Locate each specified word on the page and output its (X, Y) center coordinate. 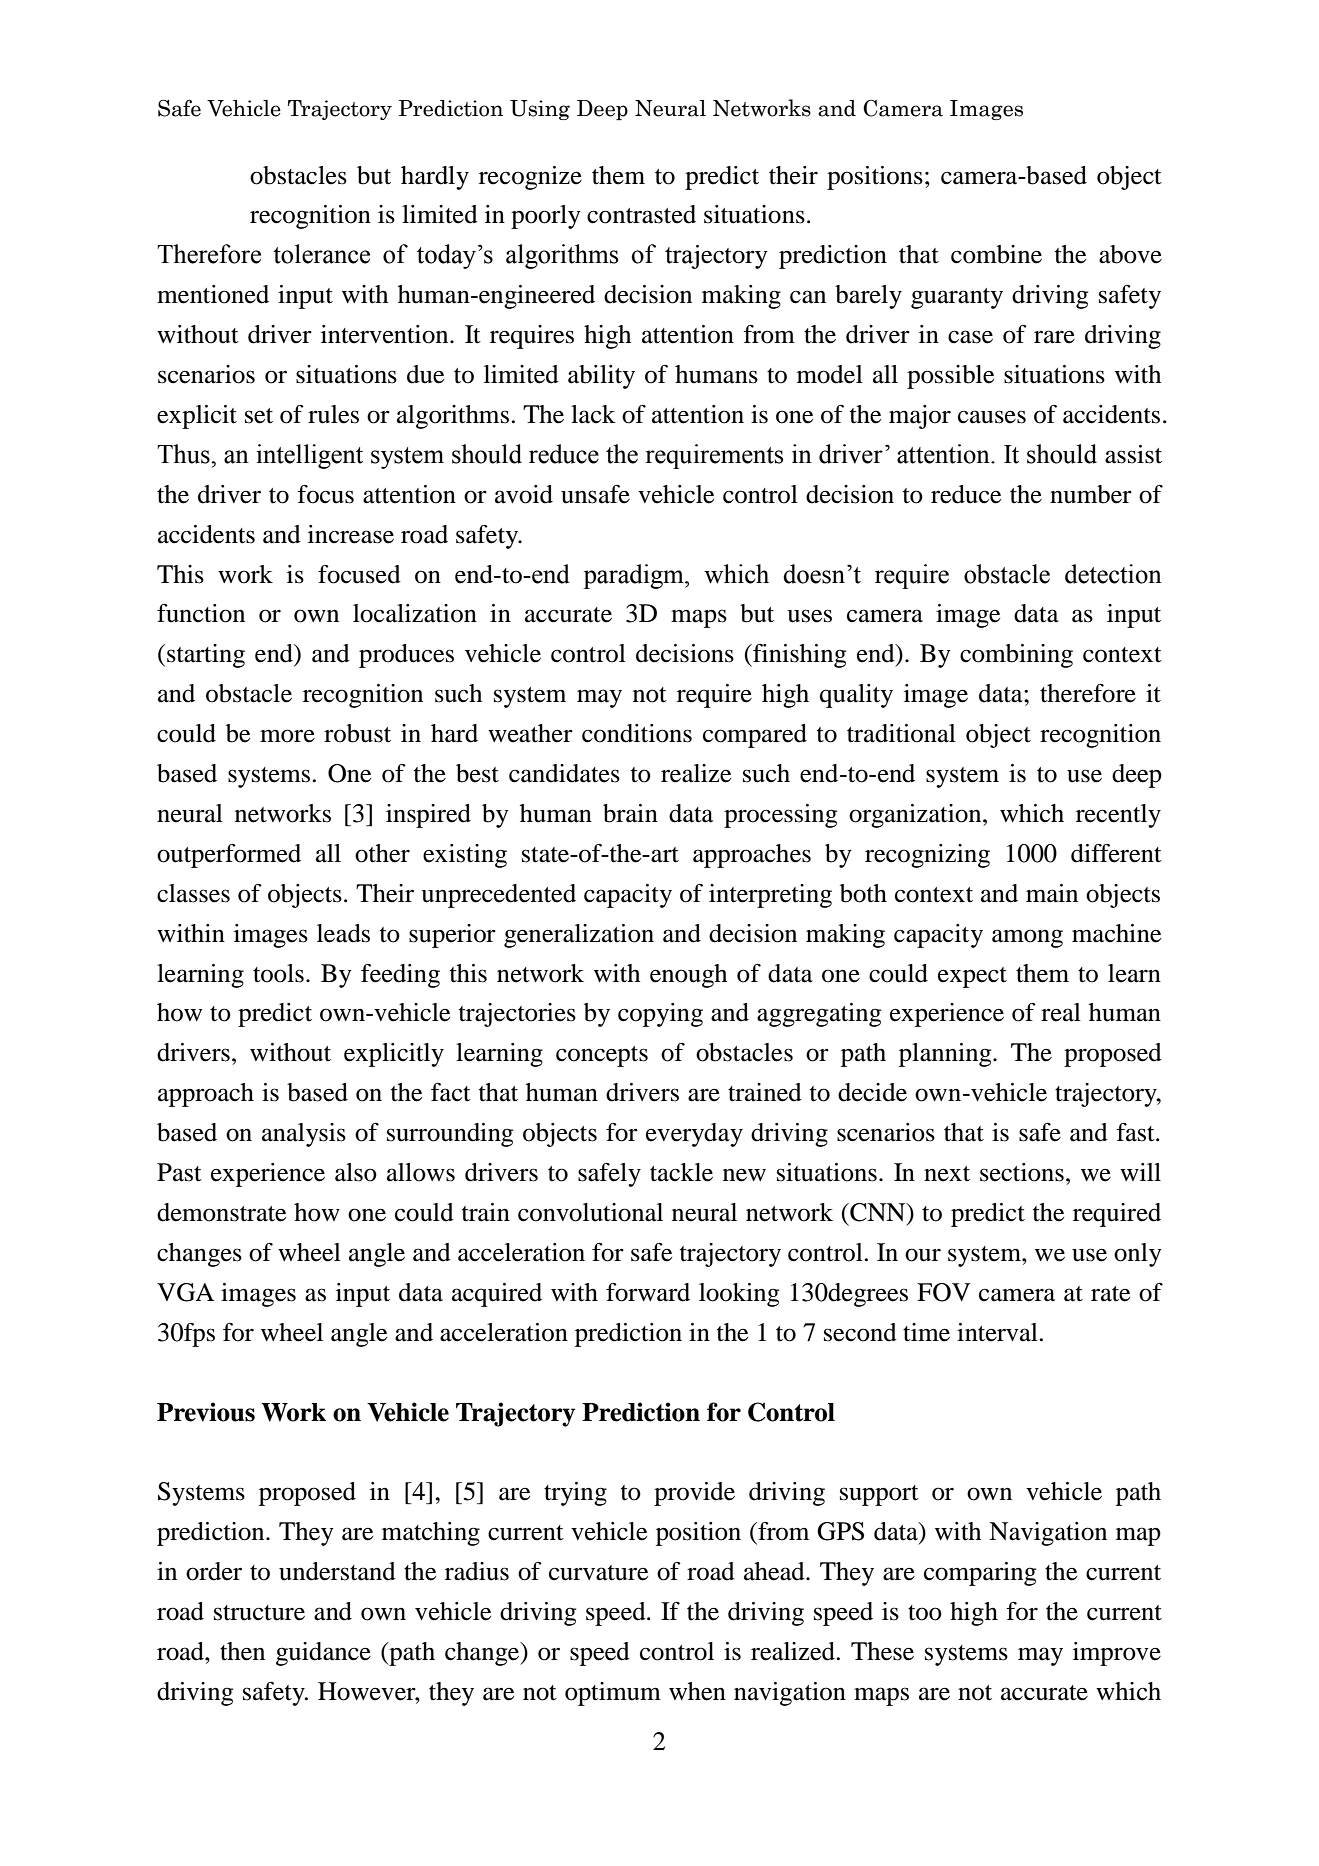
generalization (579, 936)
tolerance (321, 254)
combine (996, 254)
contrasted (641, 214)
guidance (323, 1654)
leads (343, 933)
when (697, 1691)
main (1052, 893)
